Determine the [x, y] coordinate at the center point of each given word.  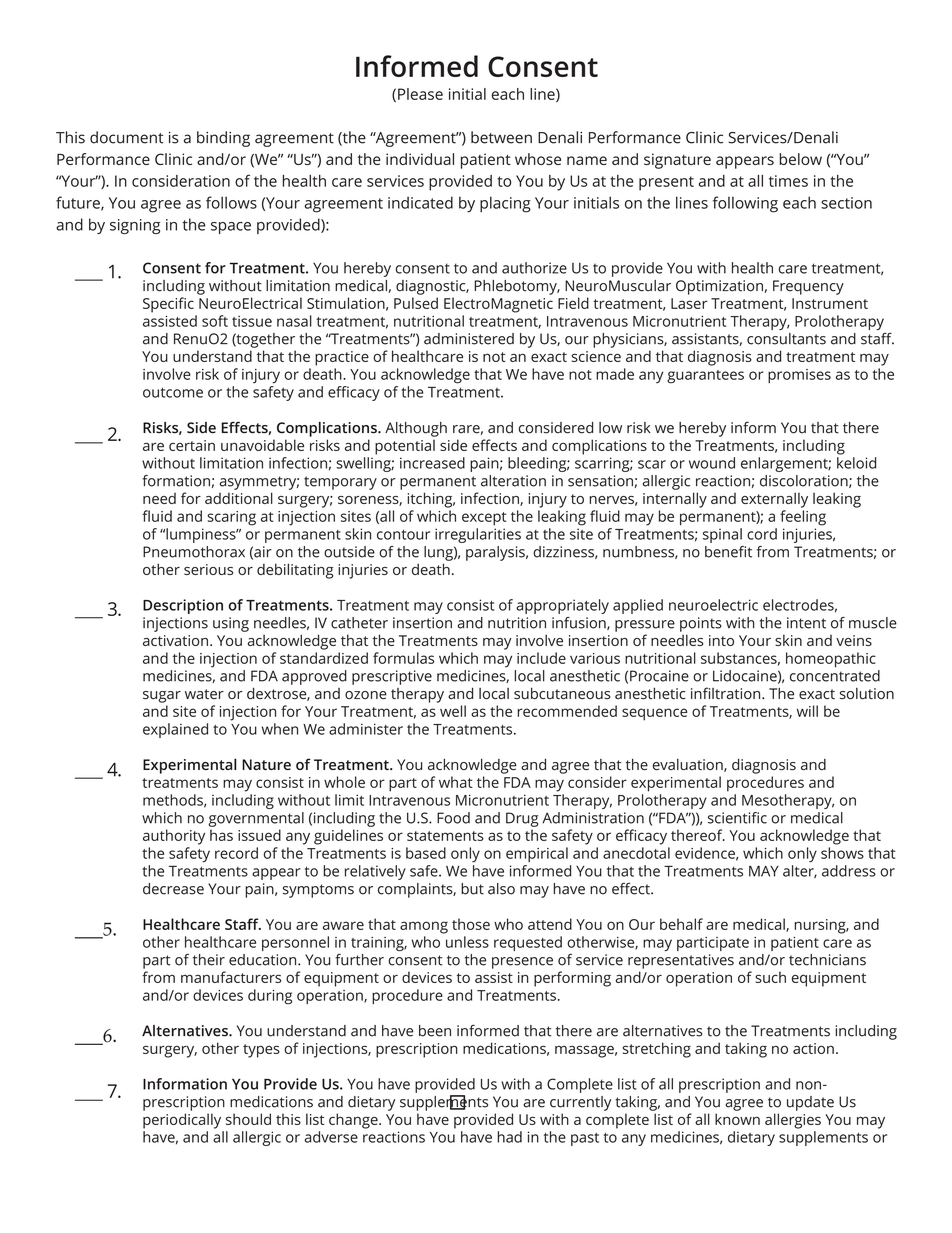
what [456, 782]
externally [774, 500]
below [801, 159]
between [501, 137]
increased [432, 463]
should [248, 1119]
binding [223, 139]
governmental [256, 819]
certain [192, 445]
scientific [737, 818]
